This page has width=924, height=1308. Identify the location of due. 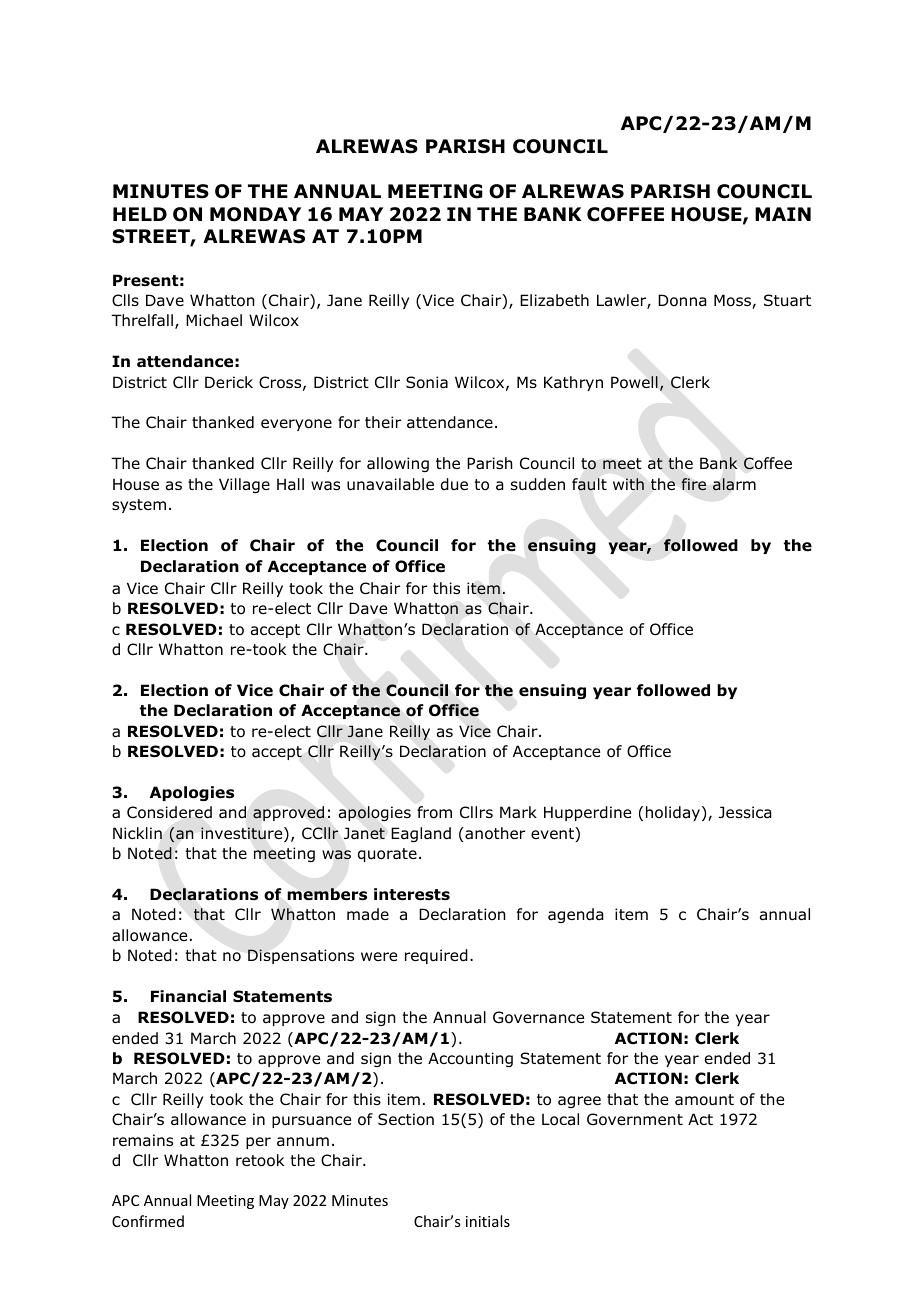
(454, 484).
